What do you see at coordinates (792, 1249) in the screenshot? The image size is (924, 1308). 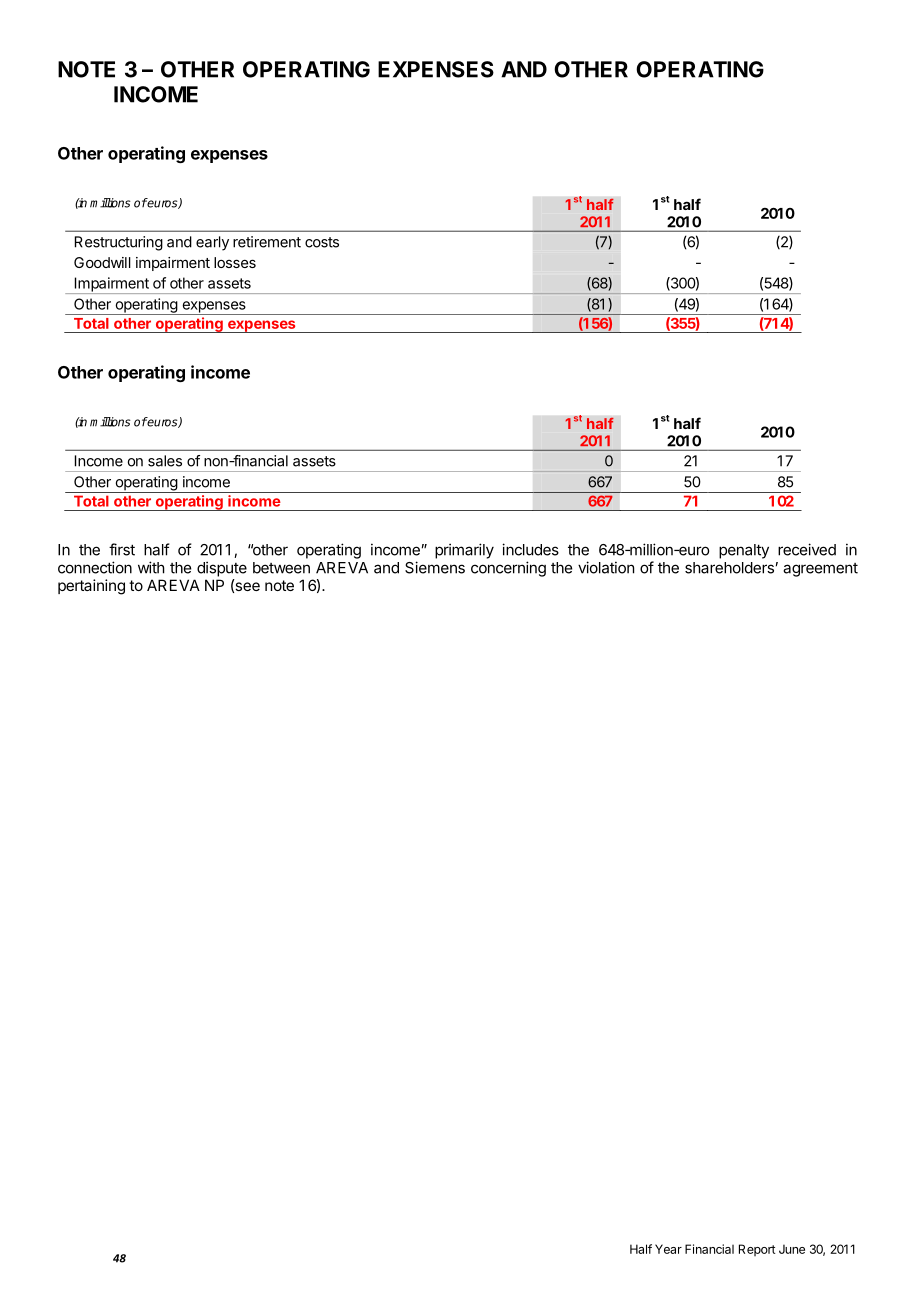 I see `June` at bounding box center [792, 1249].
